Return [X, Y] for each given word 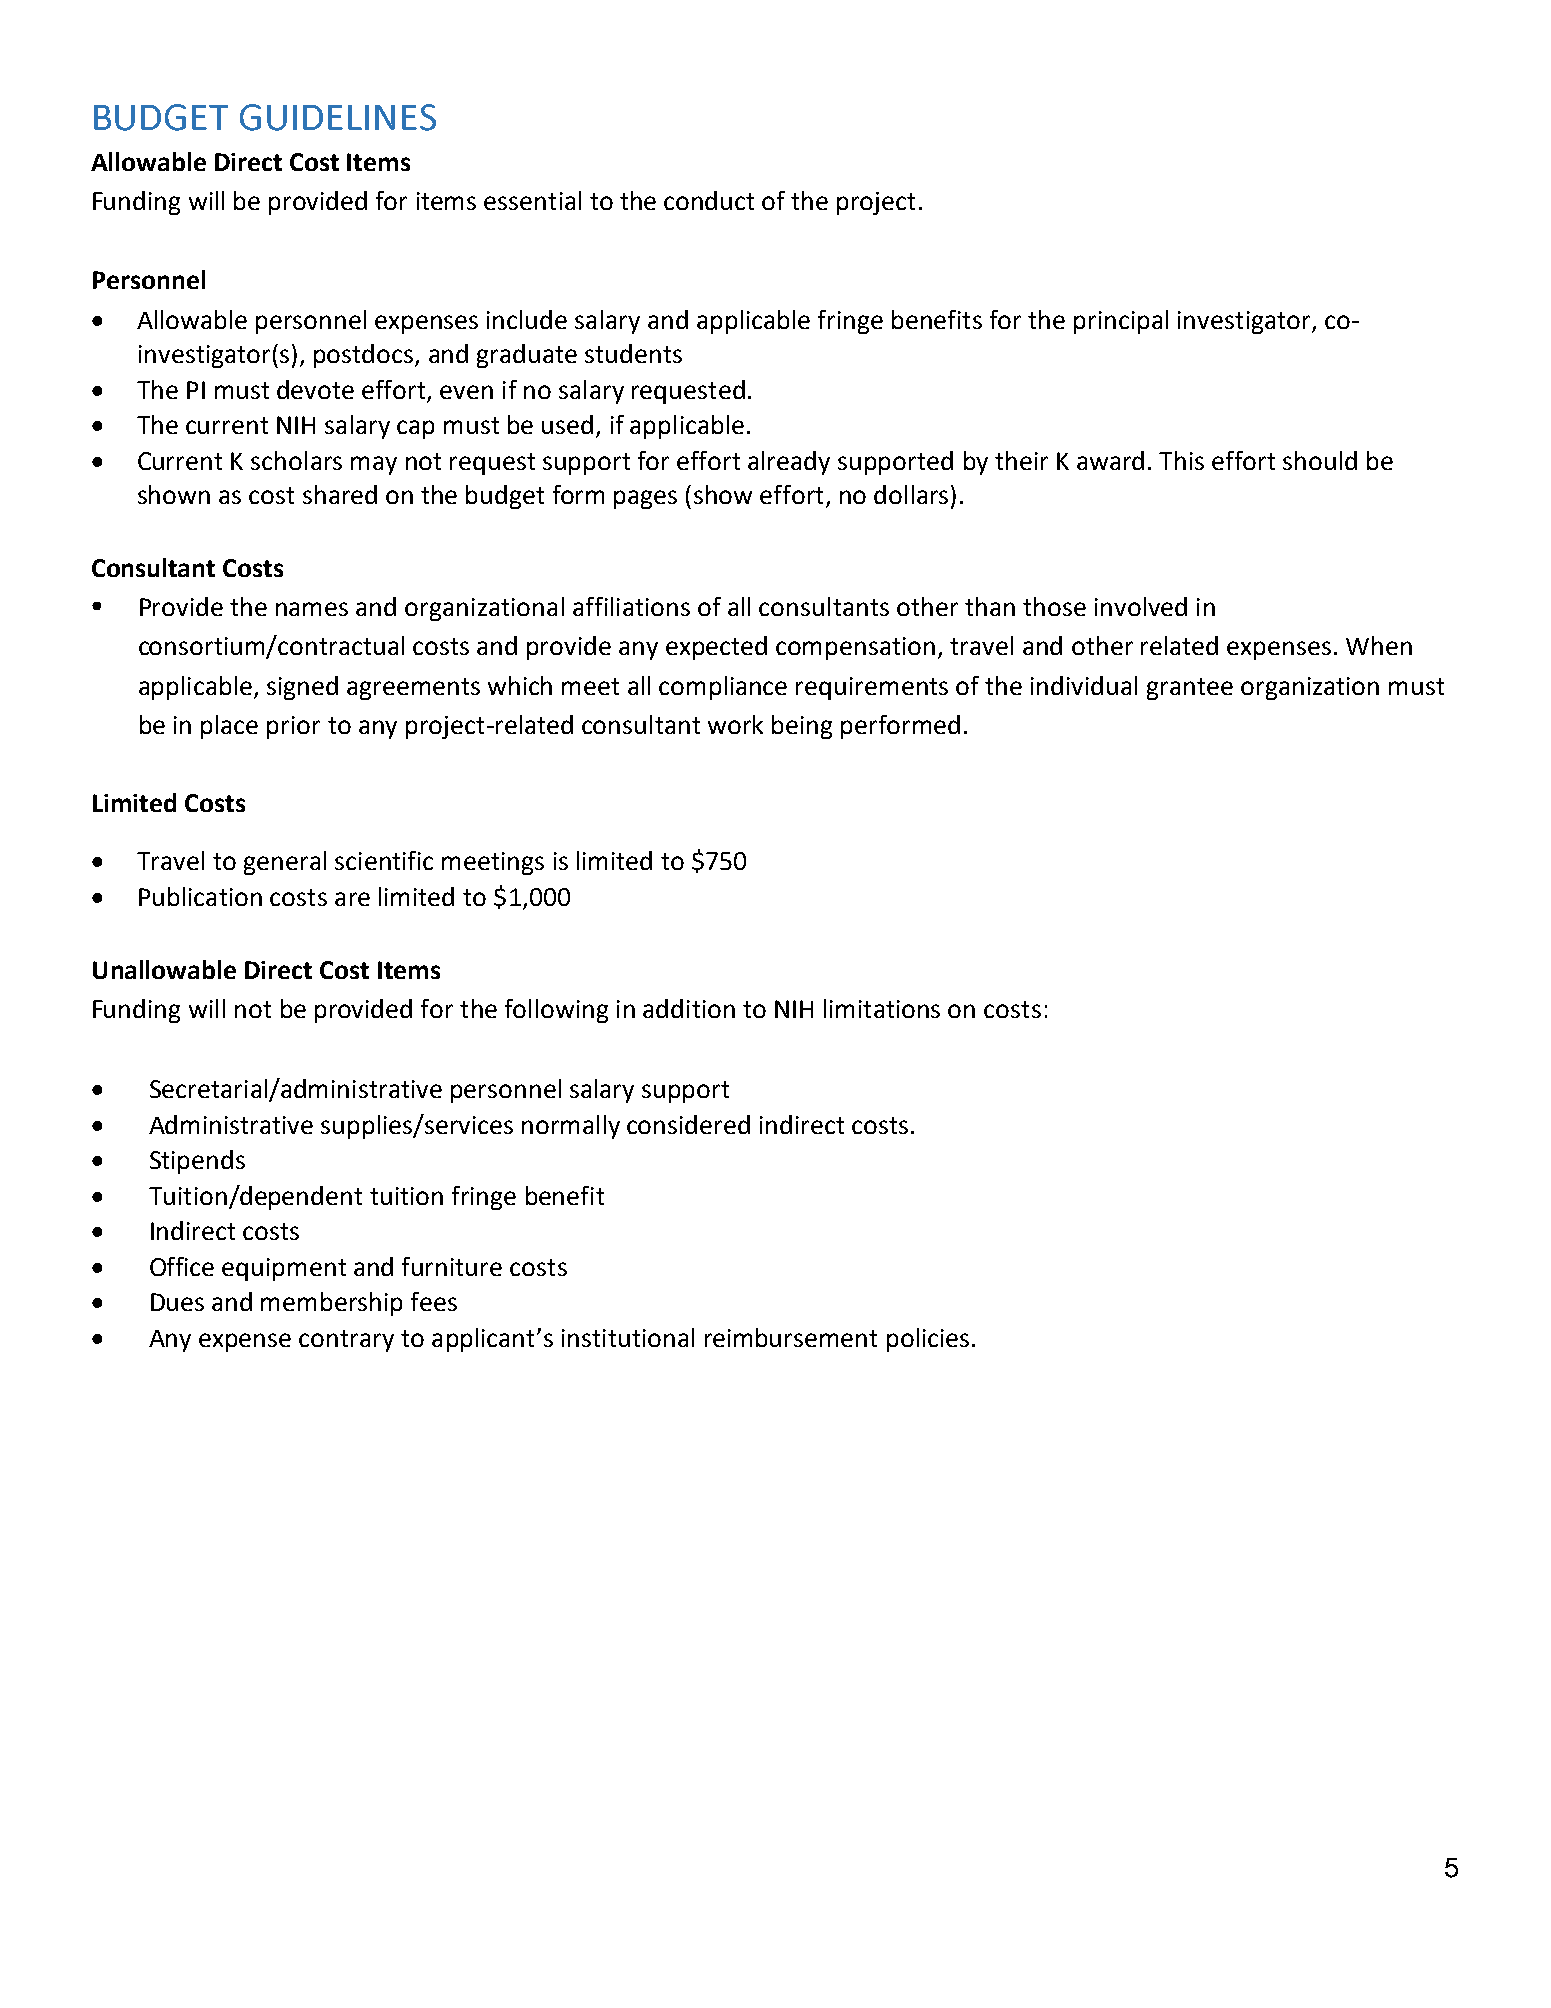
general [285, 863]
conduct [709, 200]
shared [340, 494]
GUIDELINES [338, 117]
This [1181, 460]
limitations [882, 1008]
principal [1121, 322]
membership [331, 1304]
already [789, 463]
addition [689, 1008]
